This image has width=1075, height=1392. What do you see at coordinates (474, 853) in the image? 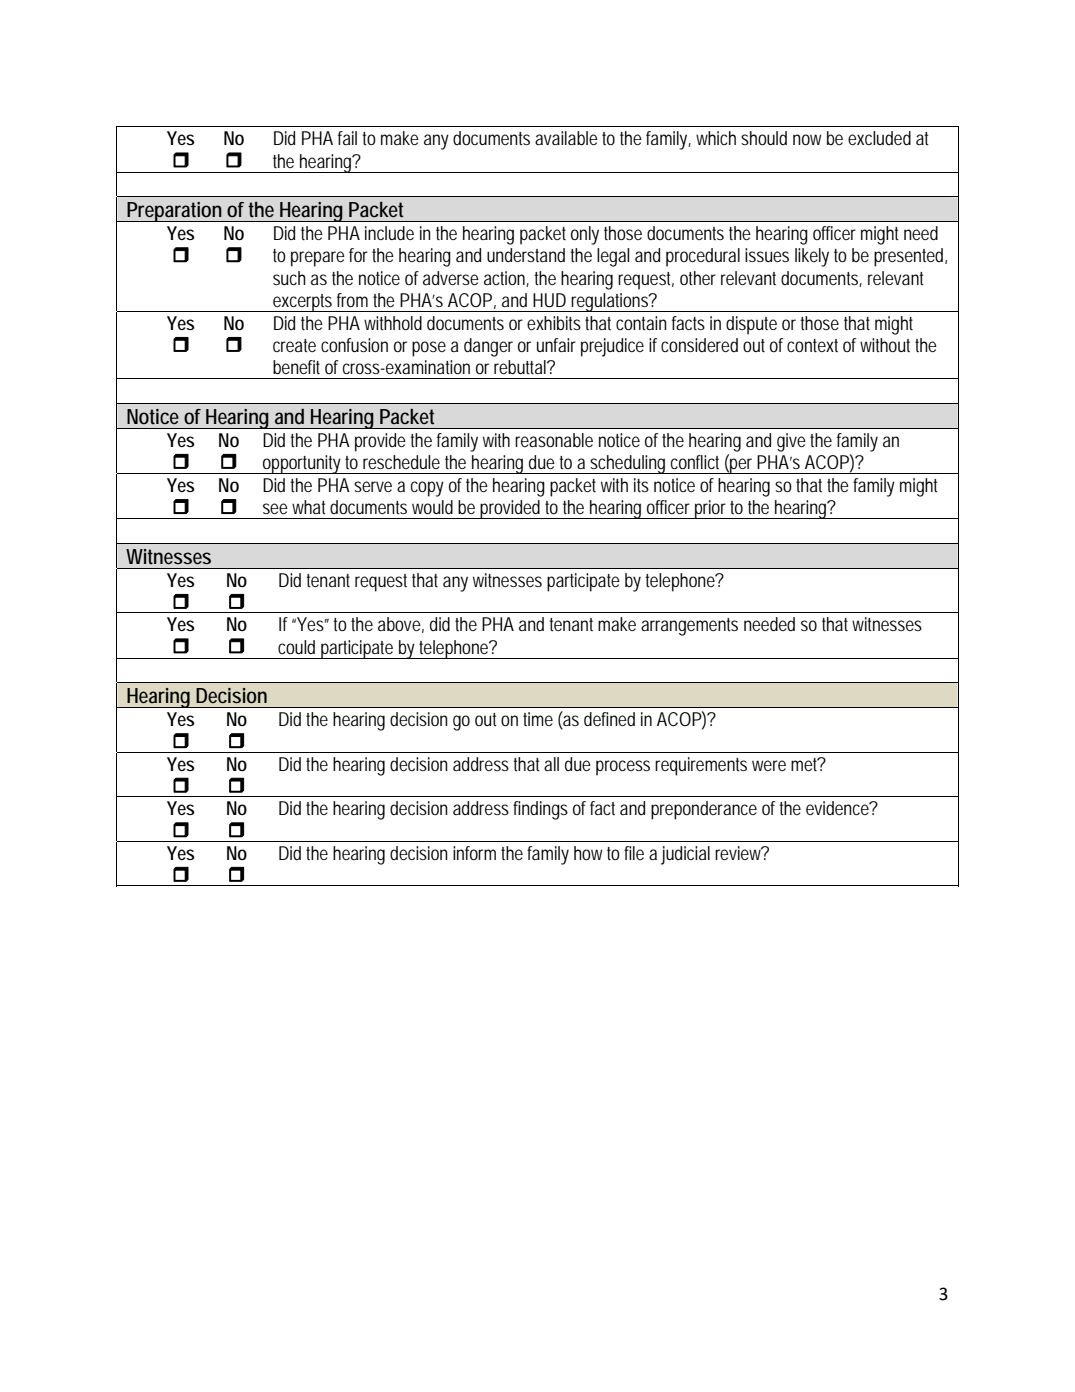
I see `inform` at bounding box center [474, 853].
